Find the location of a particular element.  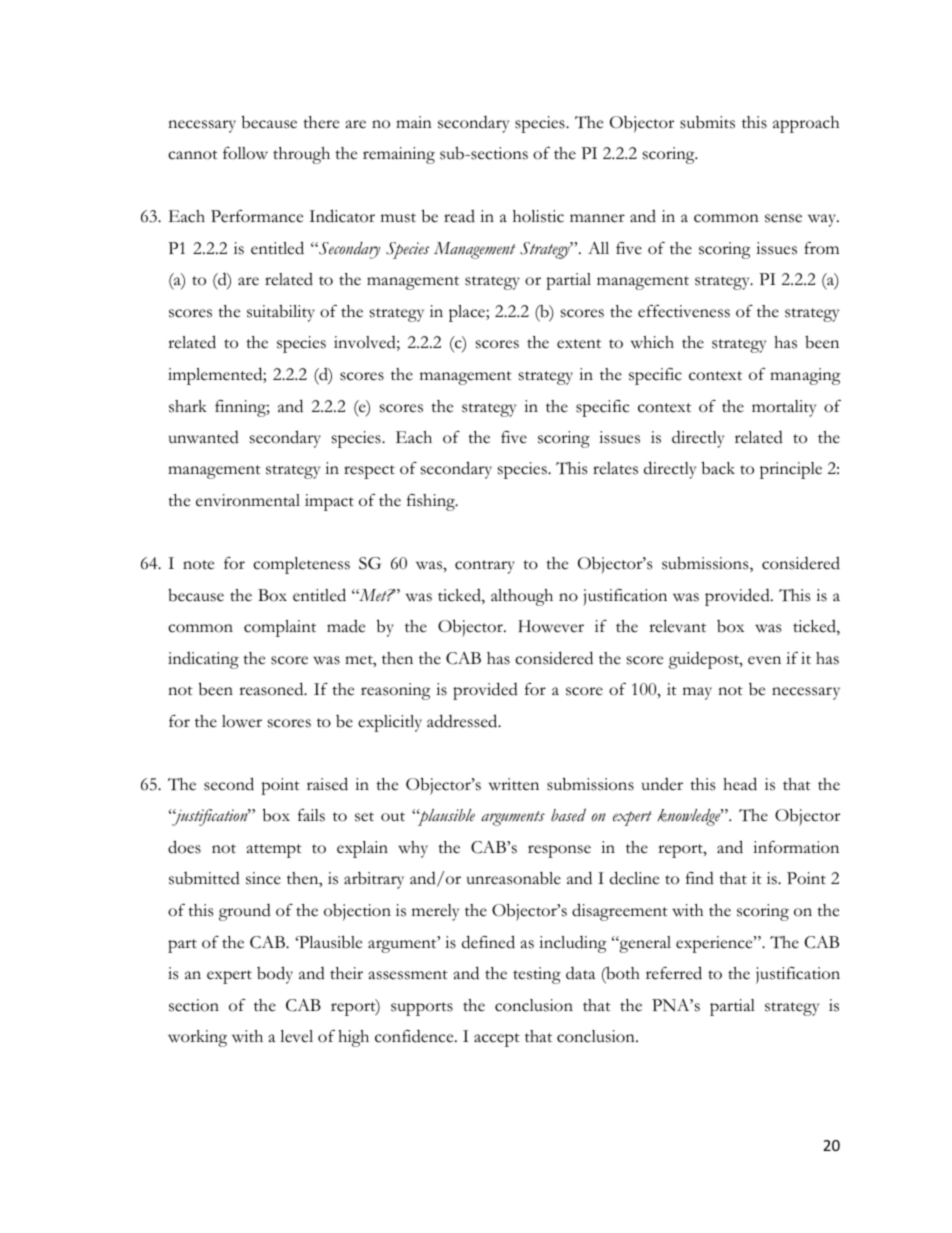

contrary is located at coordinates (485, 567).
